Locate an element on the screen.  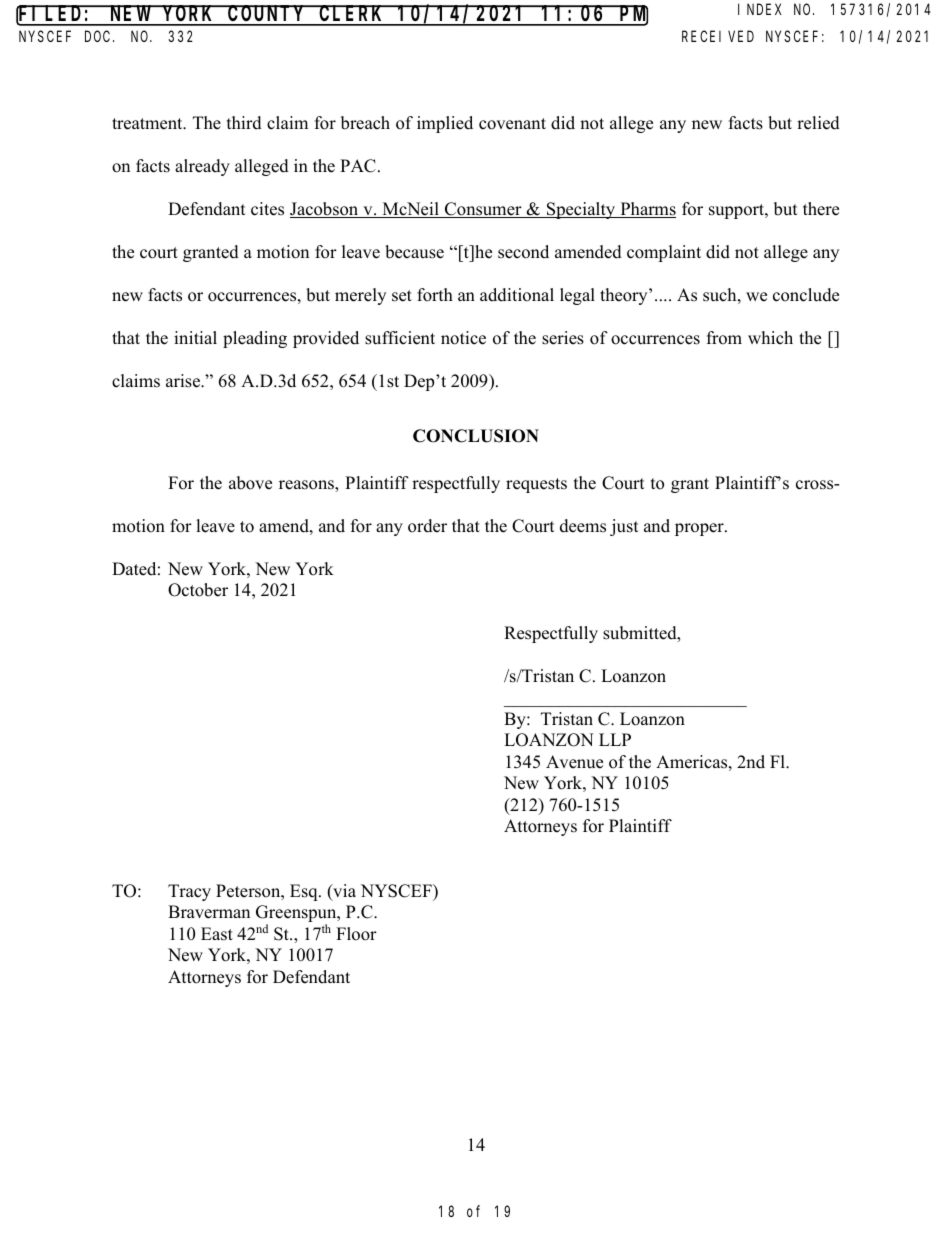
Tracy is located at coordinates (189, 892).
